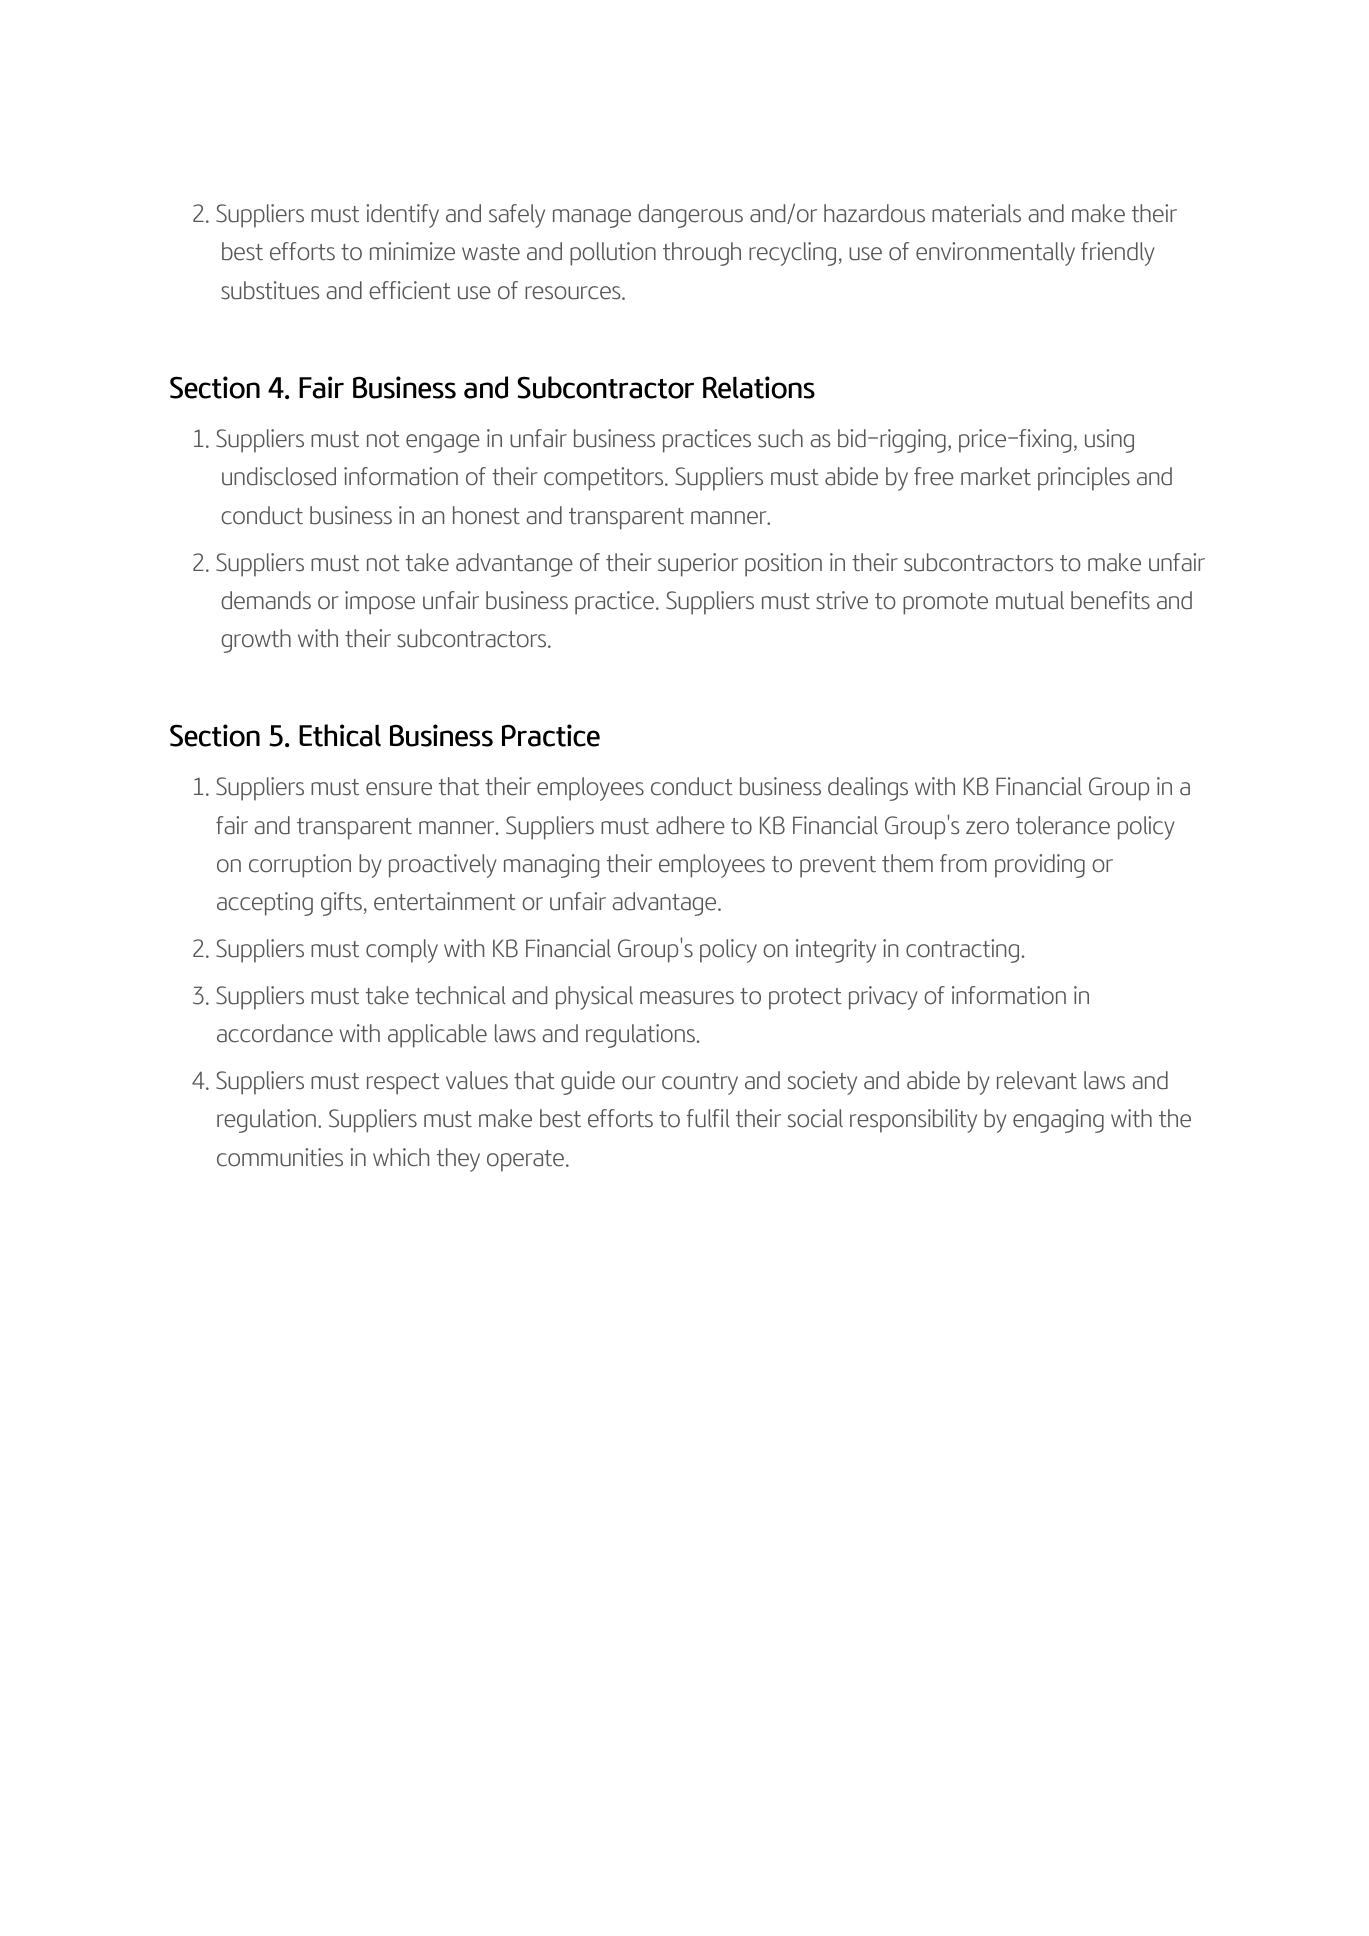 This screenshot has height=1936, width=1369. I want to click on environmentally, so click(995, 254).
